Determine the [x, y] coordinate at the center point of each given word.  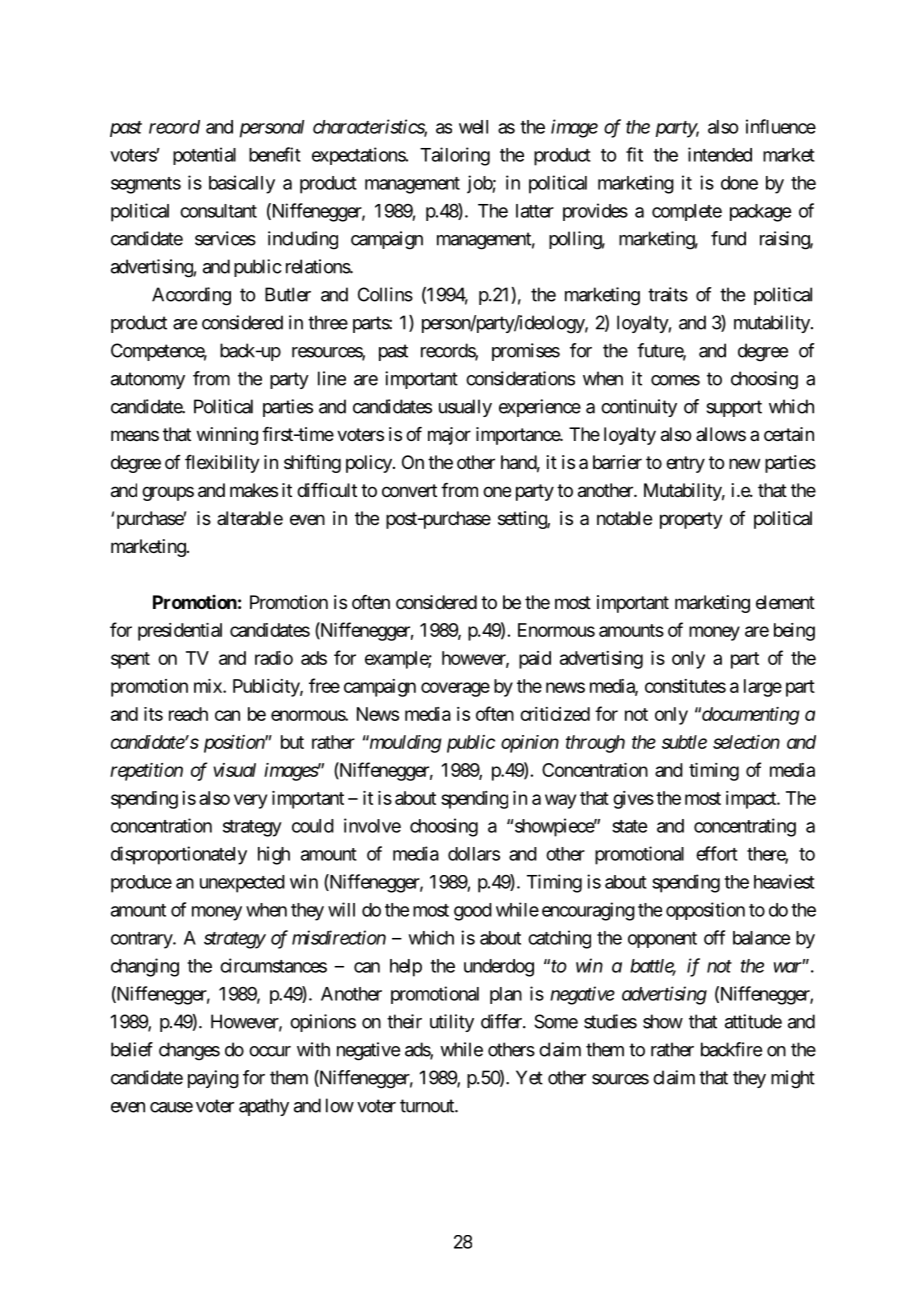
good [473, 912]
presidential [180, 632]
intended [720, 154]
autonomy [148, 380]
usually [465, 408]
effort [717, 853]
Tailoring [455, 156]
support [734, 408]
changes [189, 1051]
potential [204, 156]
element [785, 602]
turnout [428, 1106]
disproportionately [179, 855]
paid [535, 660]
